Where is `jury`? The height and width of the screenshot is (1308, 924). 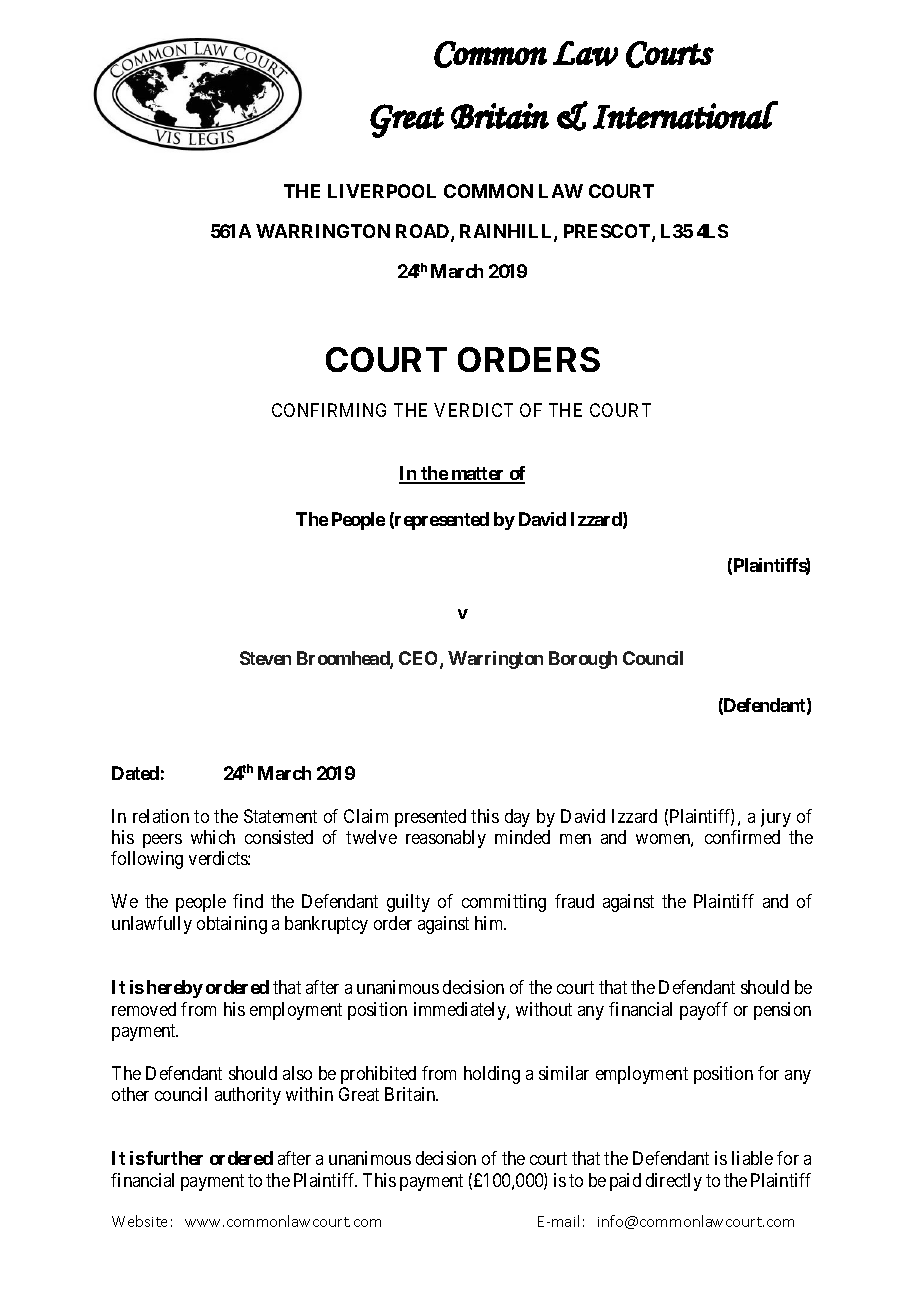
jury is located at coordinates (776, 818).
